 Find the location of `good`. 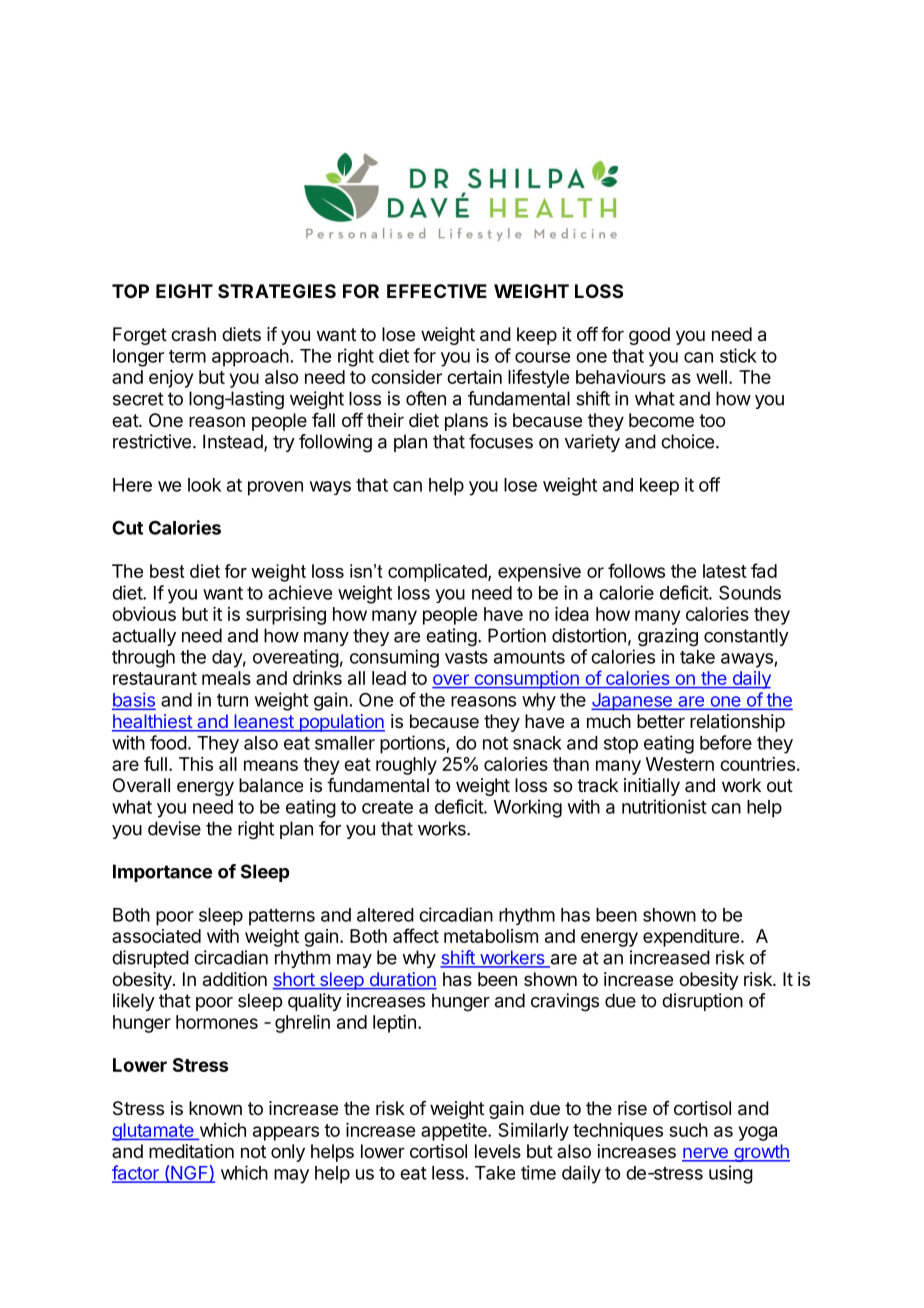

good is located at coordinates (649, 336).
